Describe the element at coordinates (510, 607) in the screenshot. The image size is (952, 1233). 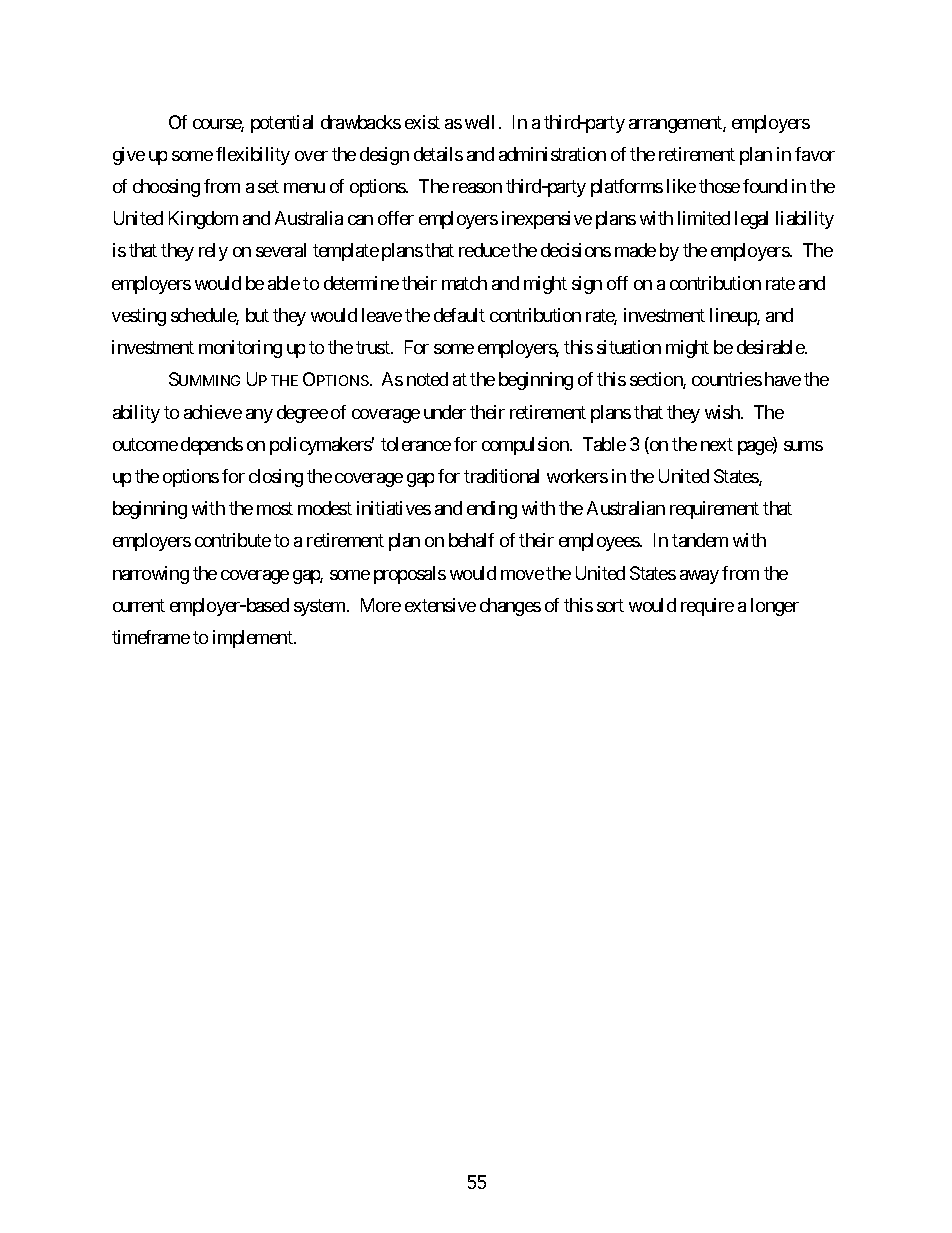
I see `changes` at that location.
